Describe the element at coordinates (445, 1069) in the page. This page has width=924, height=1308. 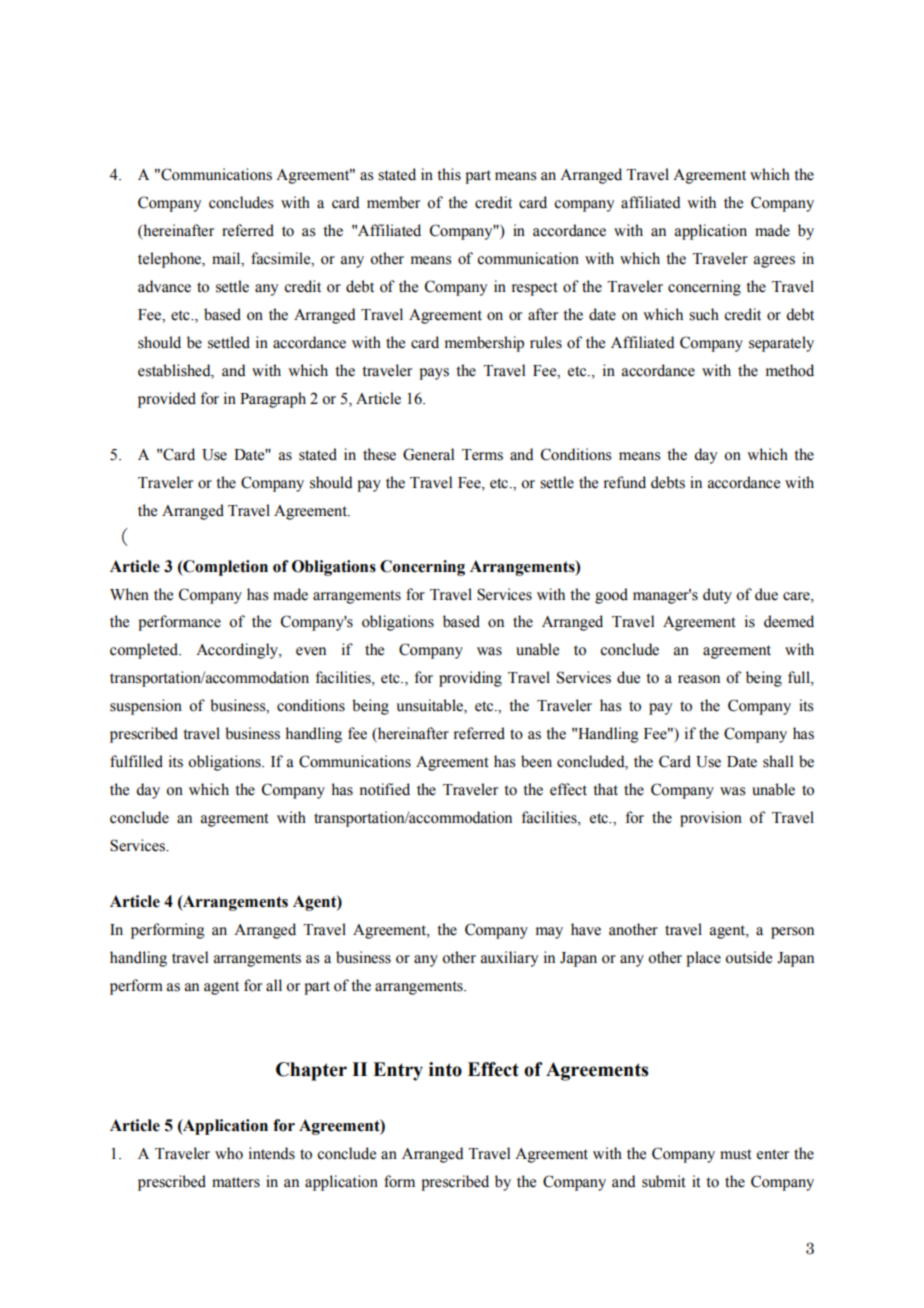
I see `into` at that location.
